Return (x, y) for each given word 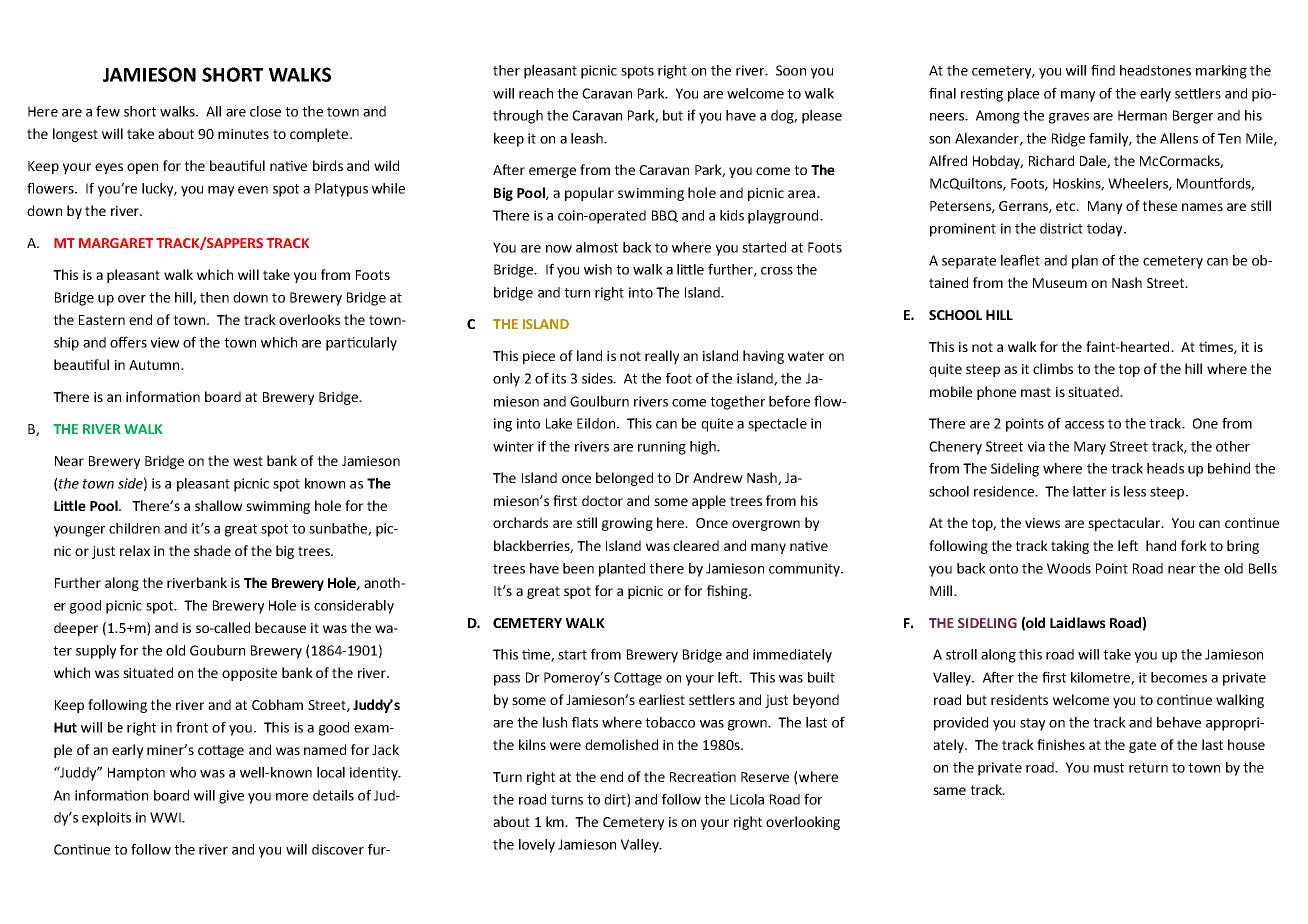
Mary (1090, 448)
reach (536, 93)
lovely (537, 846)
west (248, 461)
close (265, 111)
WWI (166, 817)
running (662, 448)
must (1109, 768)
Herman (1142, 115)
